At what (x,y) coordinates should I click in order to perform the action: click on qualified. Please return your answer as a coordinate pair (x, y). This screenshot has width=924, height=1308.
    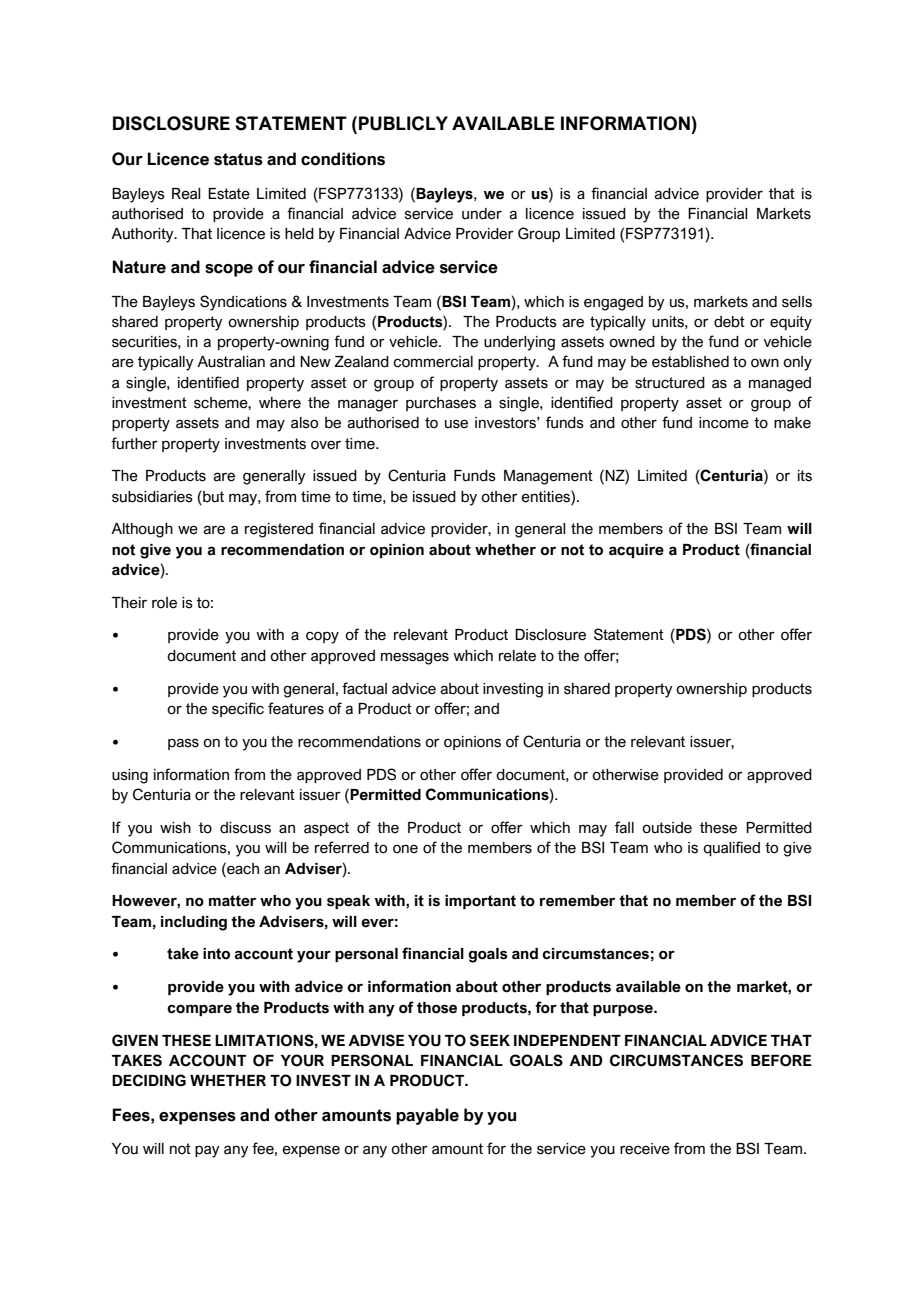
    Looking at the image, I should click on (731, 848).
